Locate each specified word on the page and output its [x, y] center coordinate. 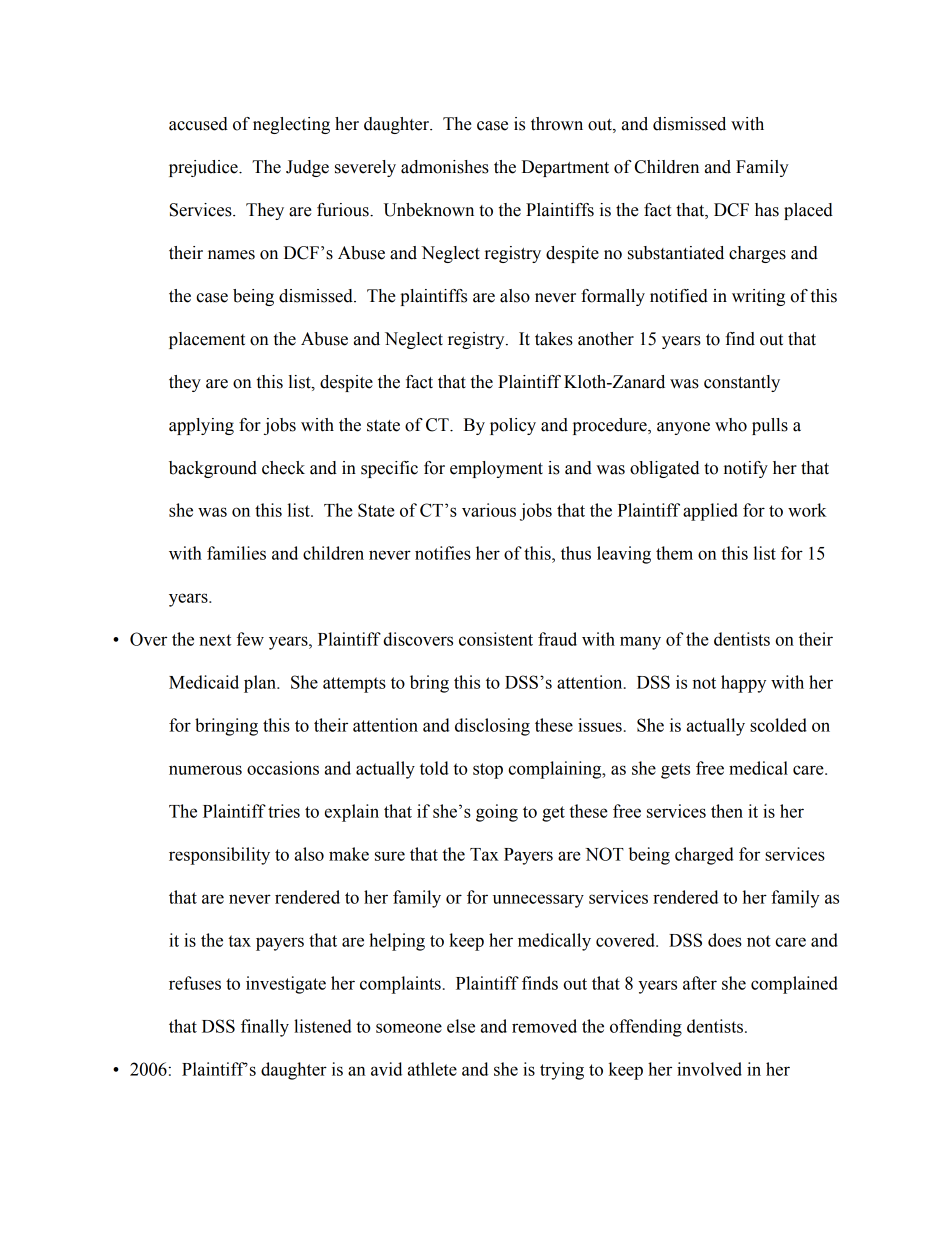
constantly [742, 383]
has [767, 210]
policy [513, 426]
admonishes [445, 167]
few [250, 639]
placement [207, 340]
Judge [307, 168]
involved [709, 1069]
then [727, 811]
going [497, 813]
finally [265, 1028]
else [461, 1026]
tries [284, 811]
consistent [496, 639]
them [674, 553]
